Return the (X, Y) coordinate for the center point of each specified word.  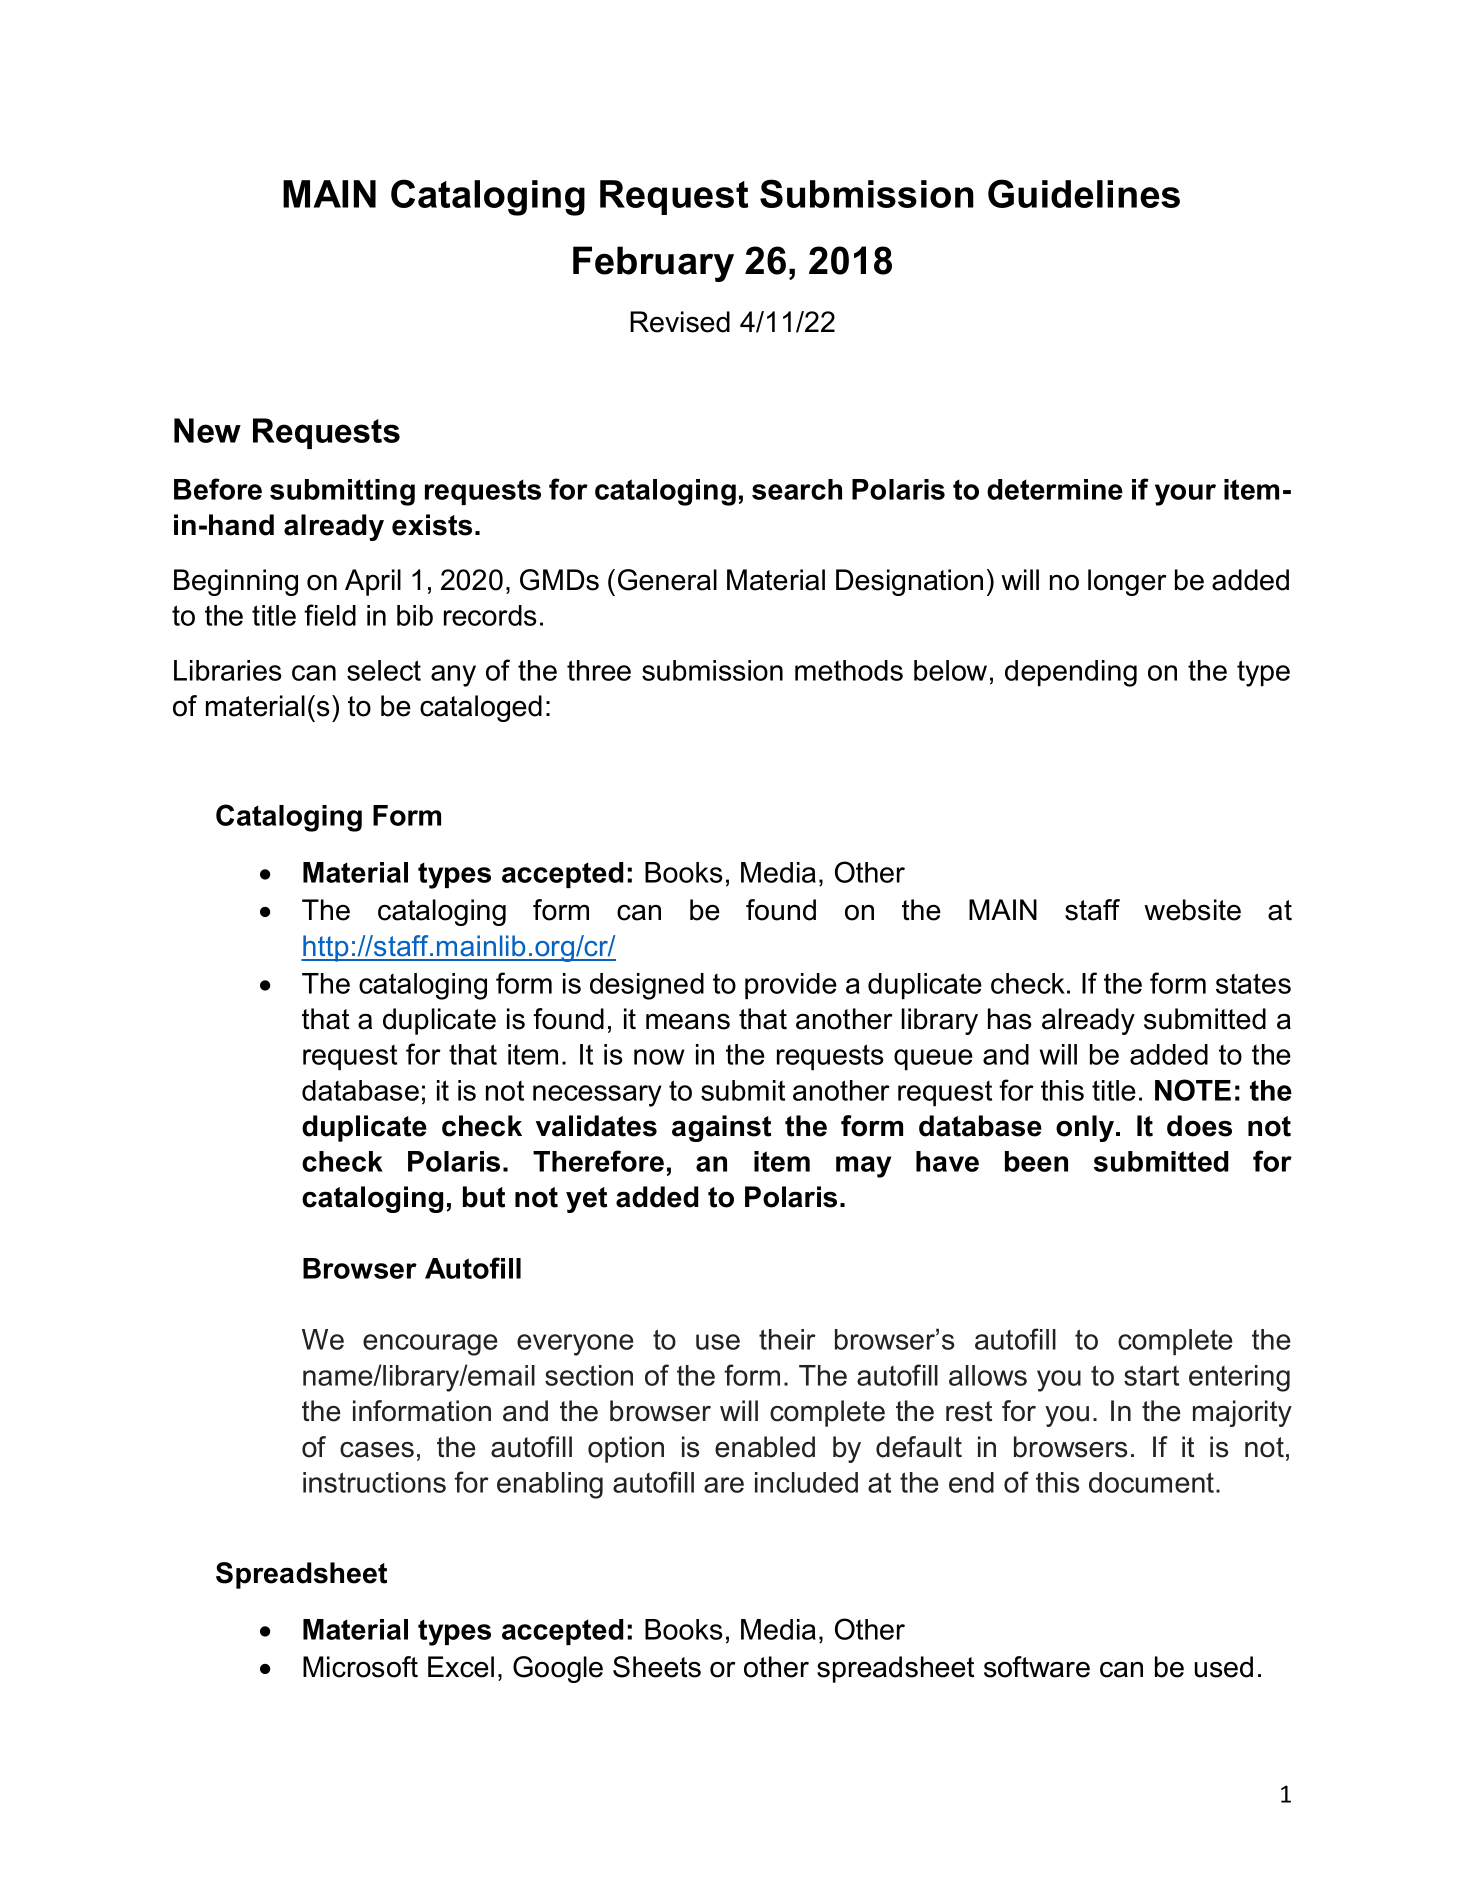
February (653, 264)
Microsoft (360, 1667)
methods (849, 670)
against (721, 1128)
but (484, 1197)
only (1086, 1128)
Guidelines (1084, 193)
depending (1071, 673)
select (384, 670)
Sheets (657, 1667)
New (207, 430)
